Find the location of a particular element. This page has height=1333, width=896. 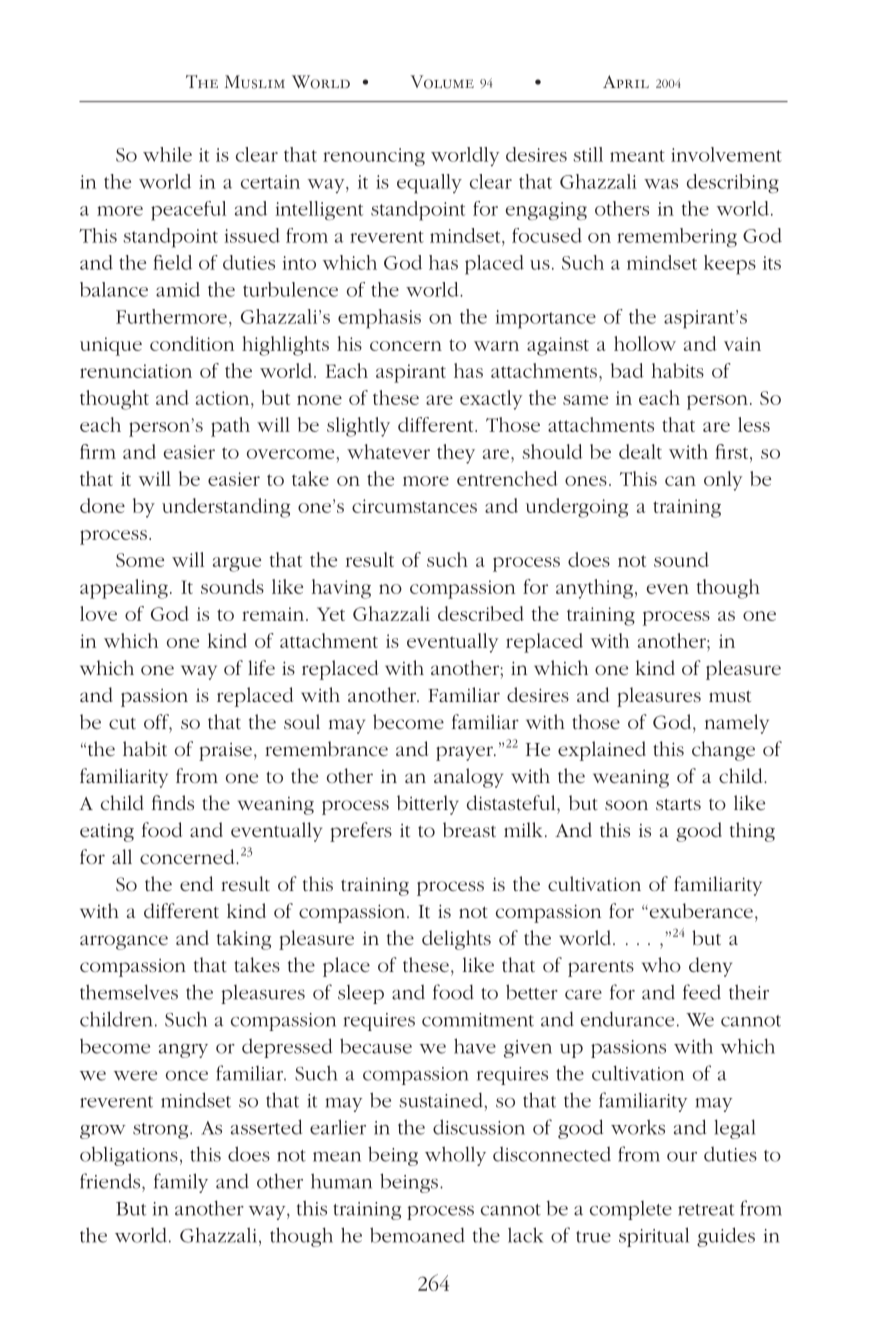

equally is located at coordinates (429, 184).
